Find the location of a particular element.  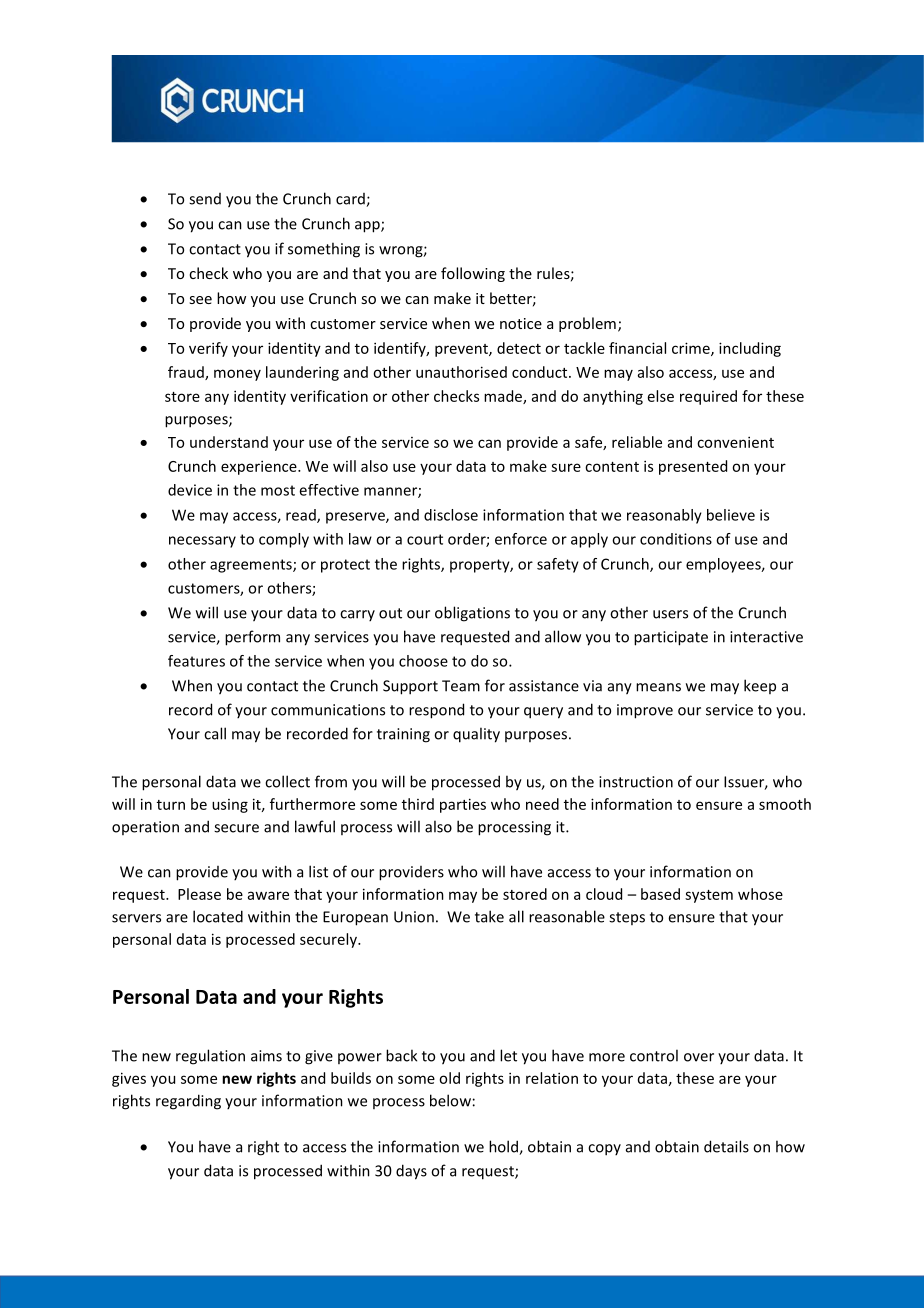

Team is located at coordinates (461, 686).
